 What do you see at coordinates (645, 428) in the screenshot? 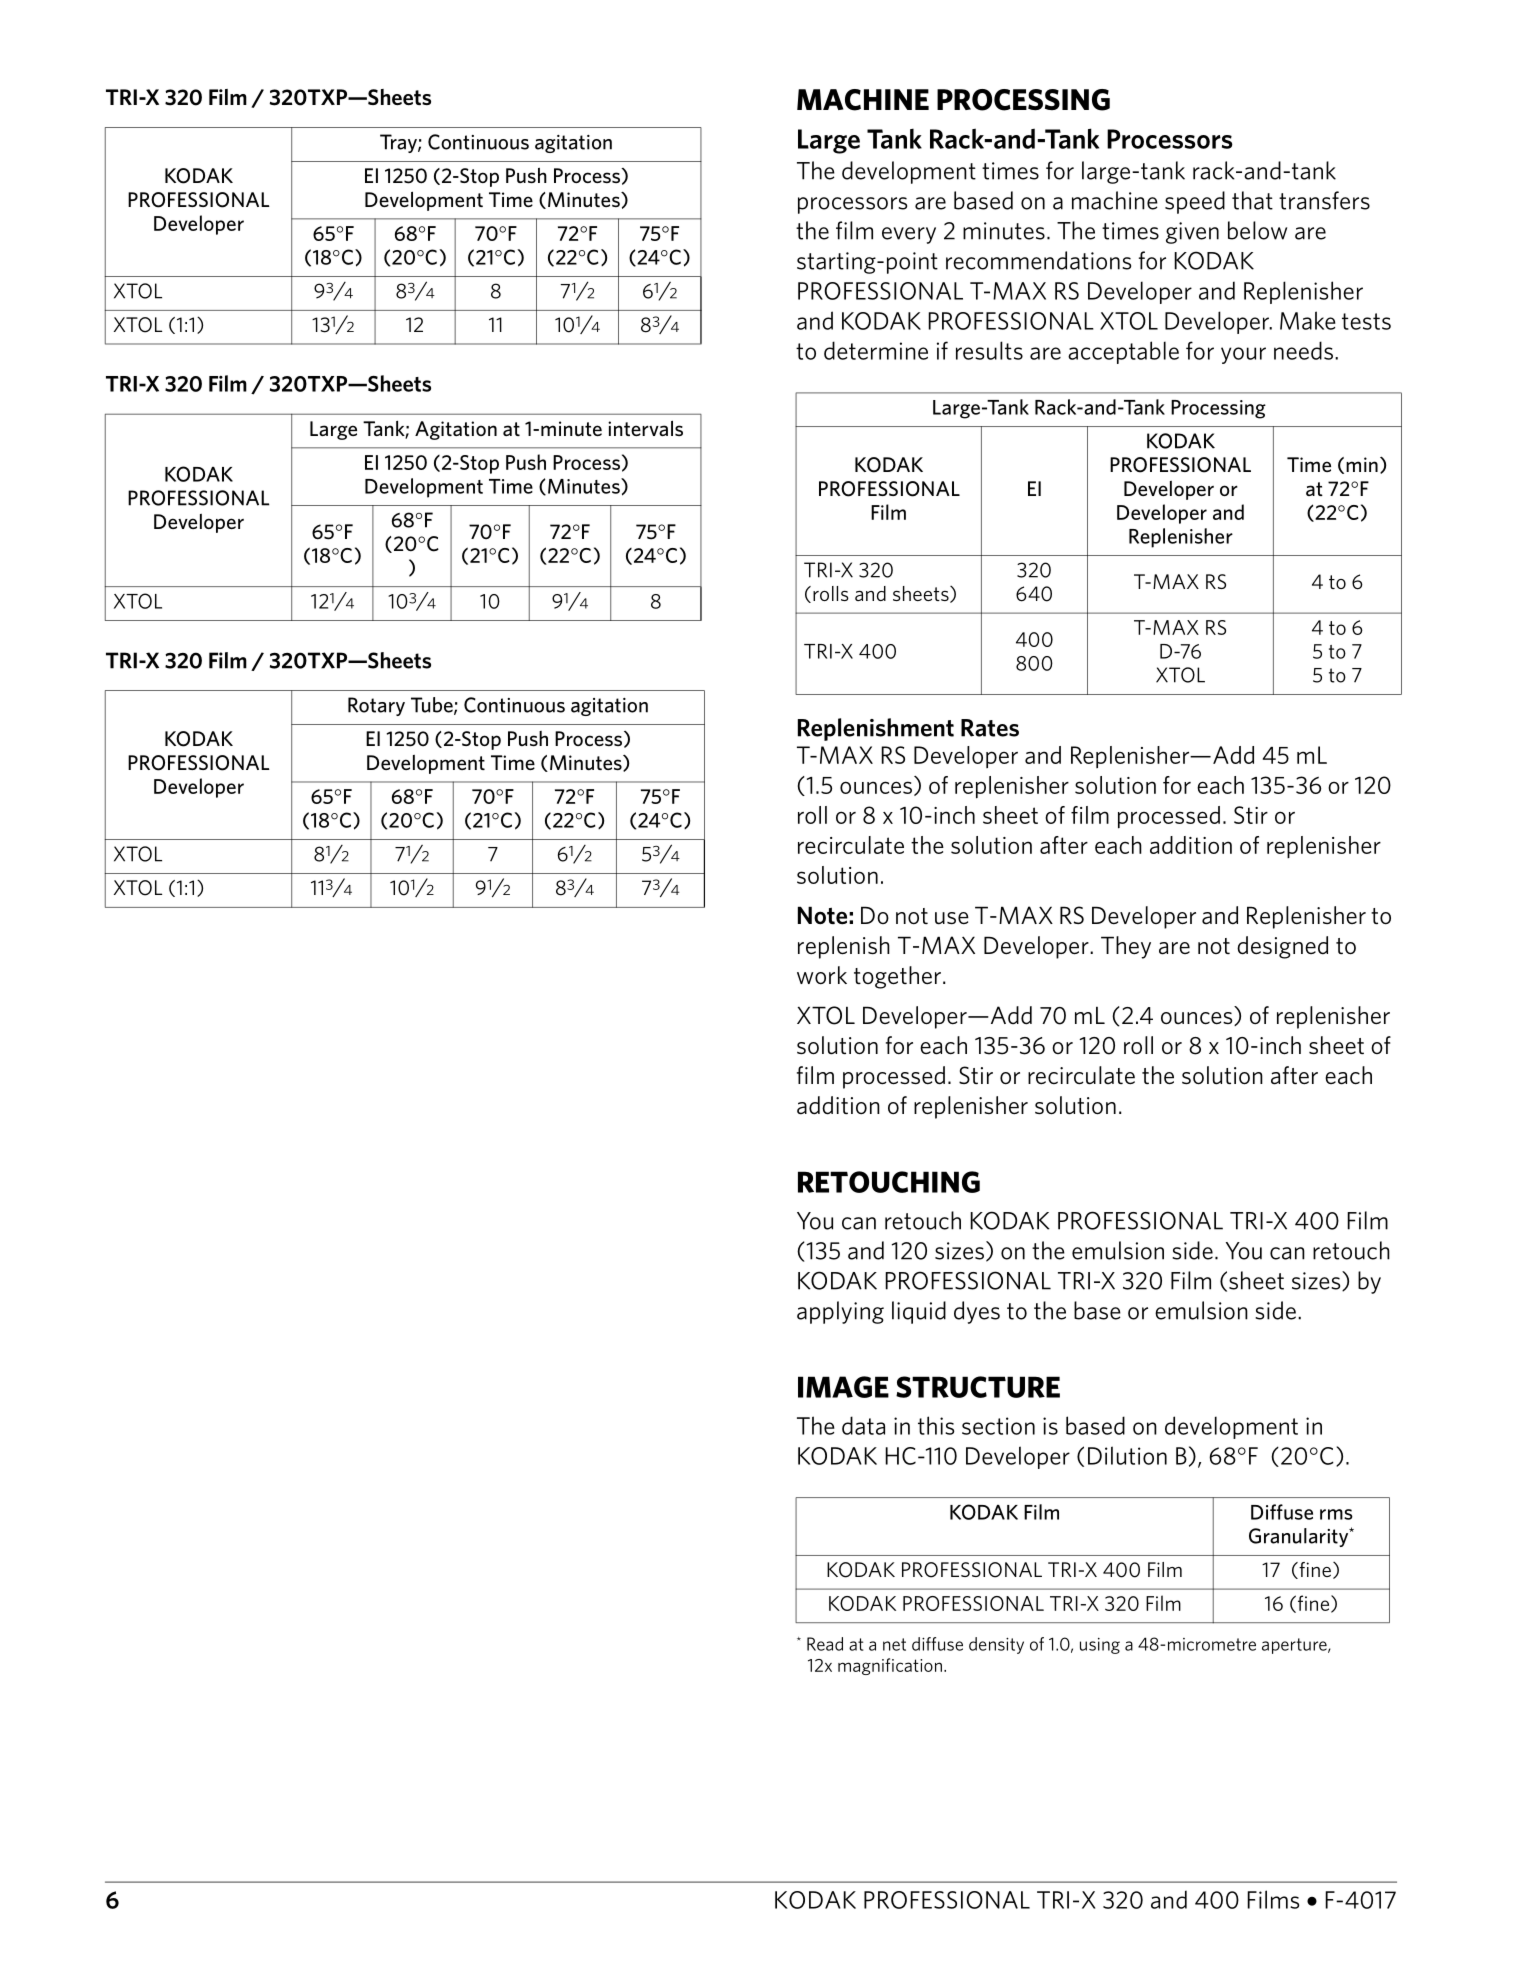
I see `intervals` at bounding box center [645, 428].
